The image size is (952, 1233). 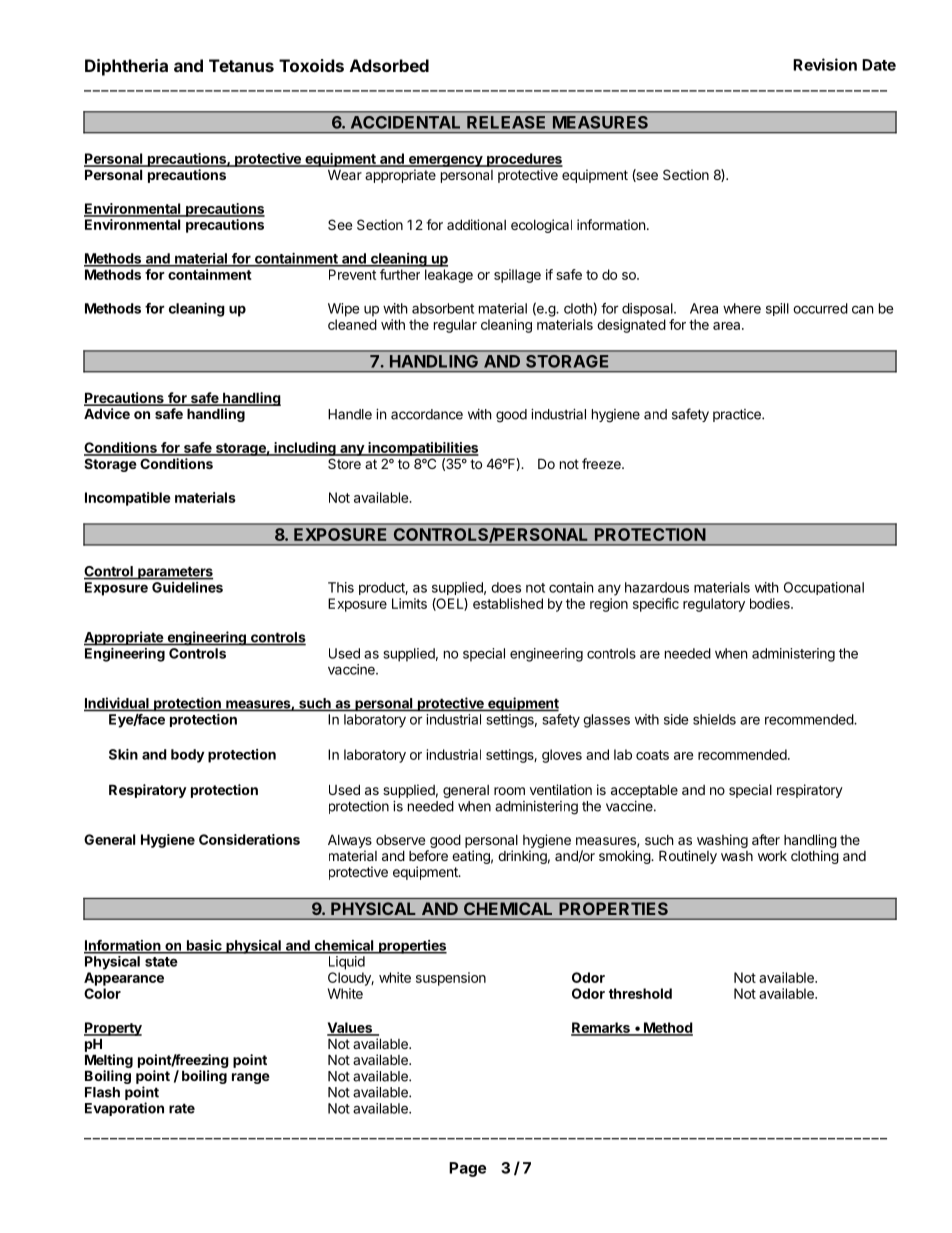 I want to click on Revision, so click(x=825, y=64).
